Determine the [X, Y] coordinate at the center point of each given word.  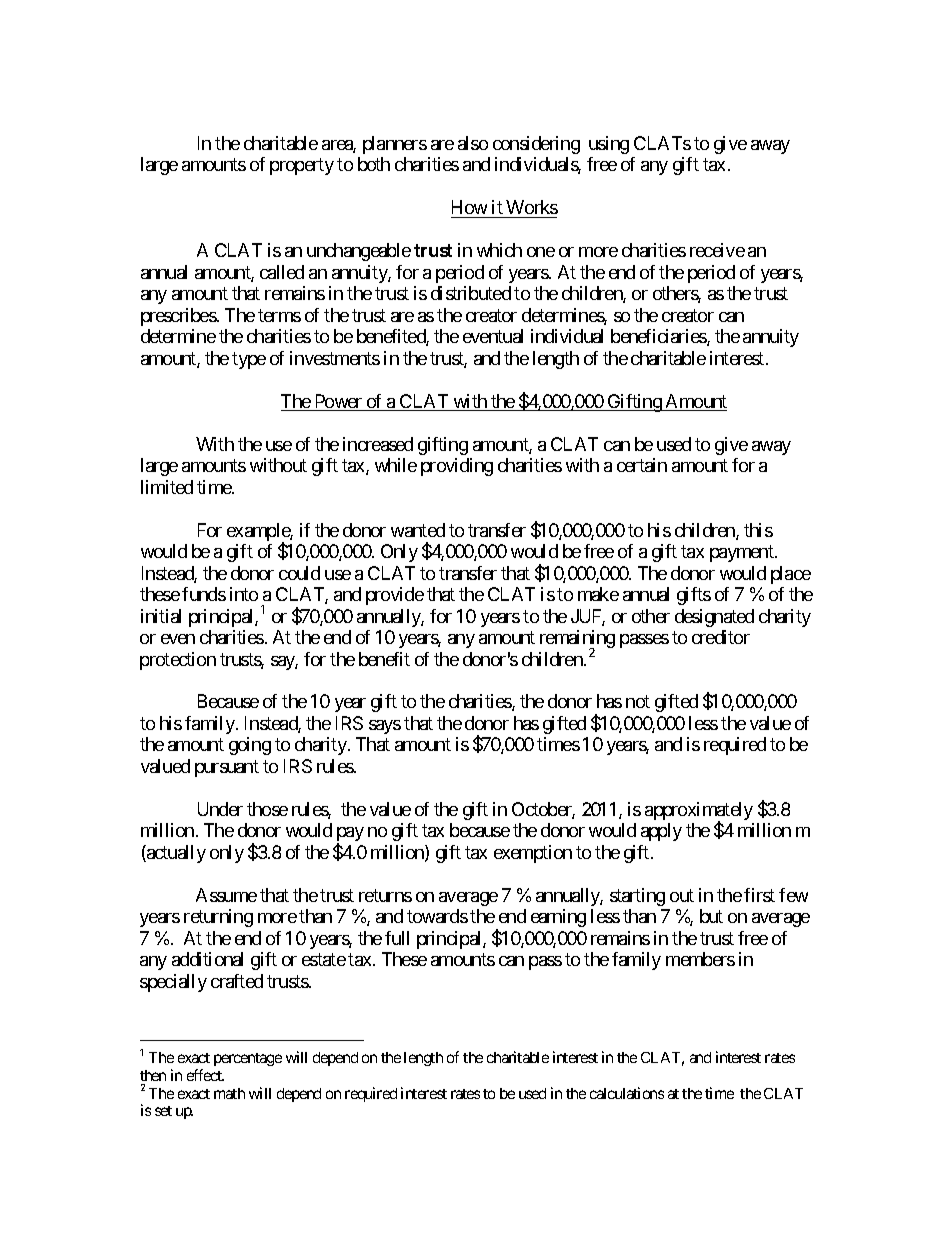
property [302, 167]
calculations [627, 1093]
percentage [248, 1059]
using [609, 145]
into [244, 594]
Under [220, 809]
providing [457, 467]
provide [395, 596]
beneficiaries [659, 337]
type [249, 360]
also [473, 143]
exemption [533, 854]
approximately [699, 812]
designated [714, 618]
